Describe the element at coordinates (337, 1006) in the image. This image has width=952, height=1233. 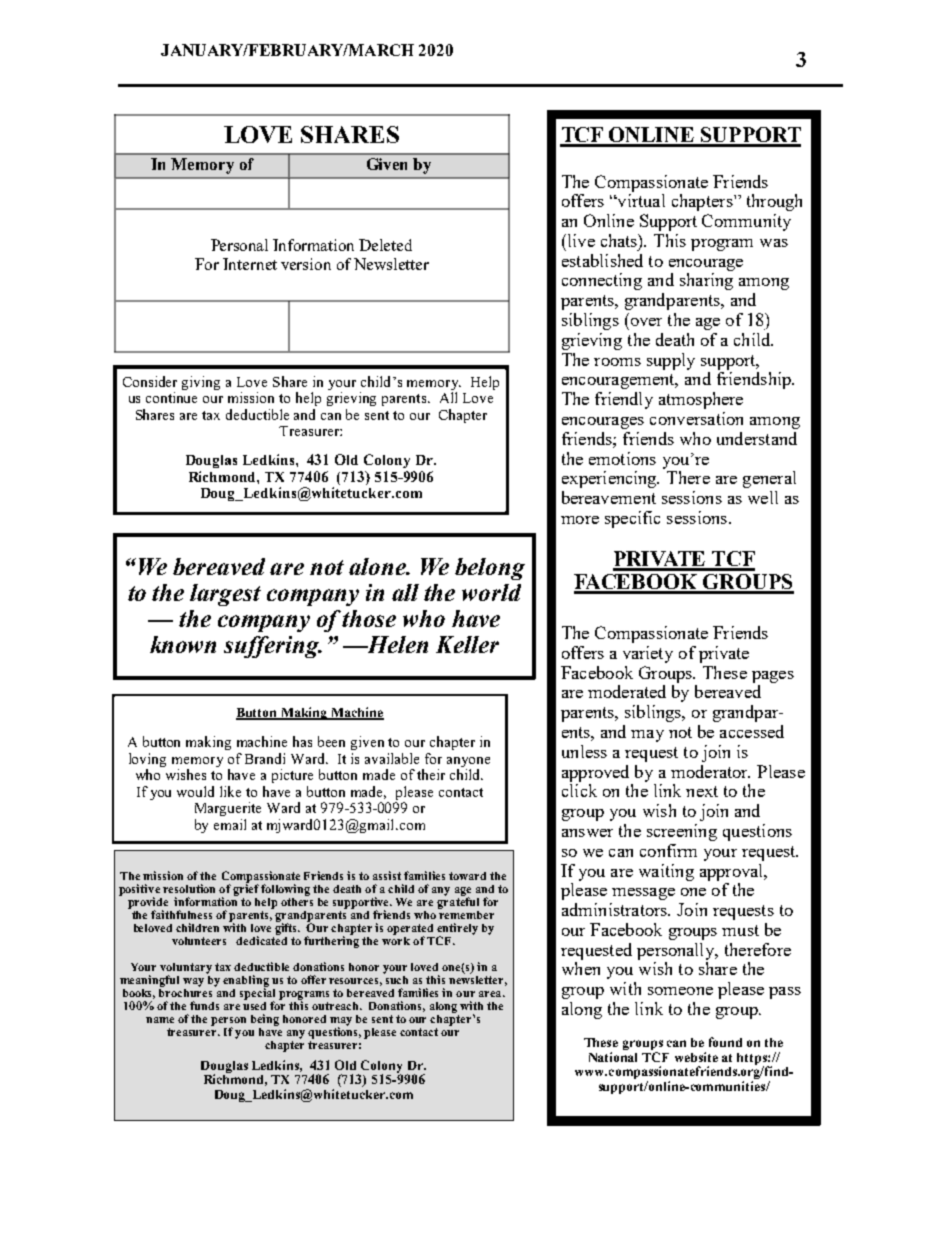
I see `outreach` at that location.
